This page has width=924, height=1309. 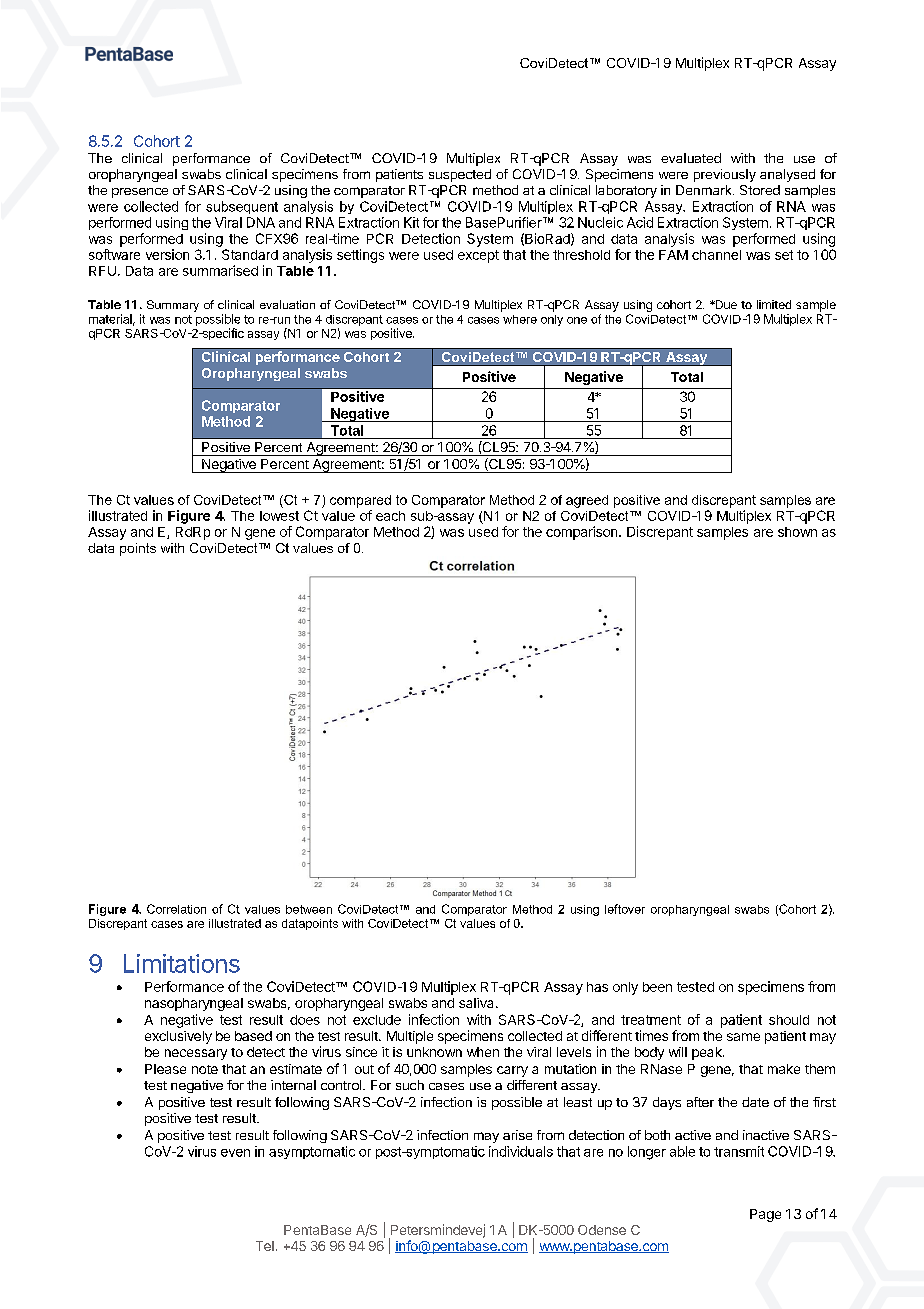 I want to click on Tel, so click(x=265, y=1246).
